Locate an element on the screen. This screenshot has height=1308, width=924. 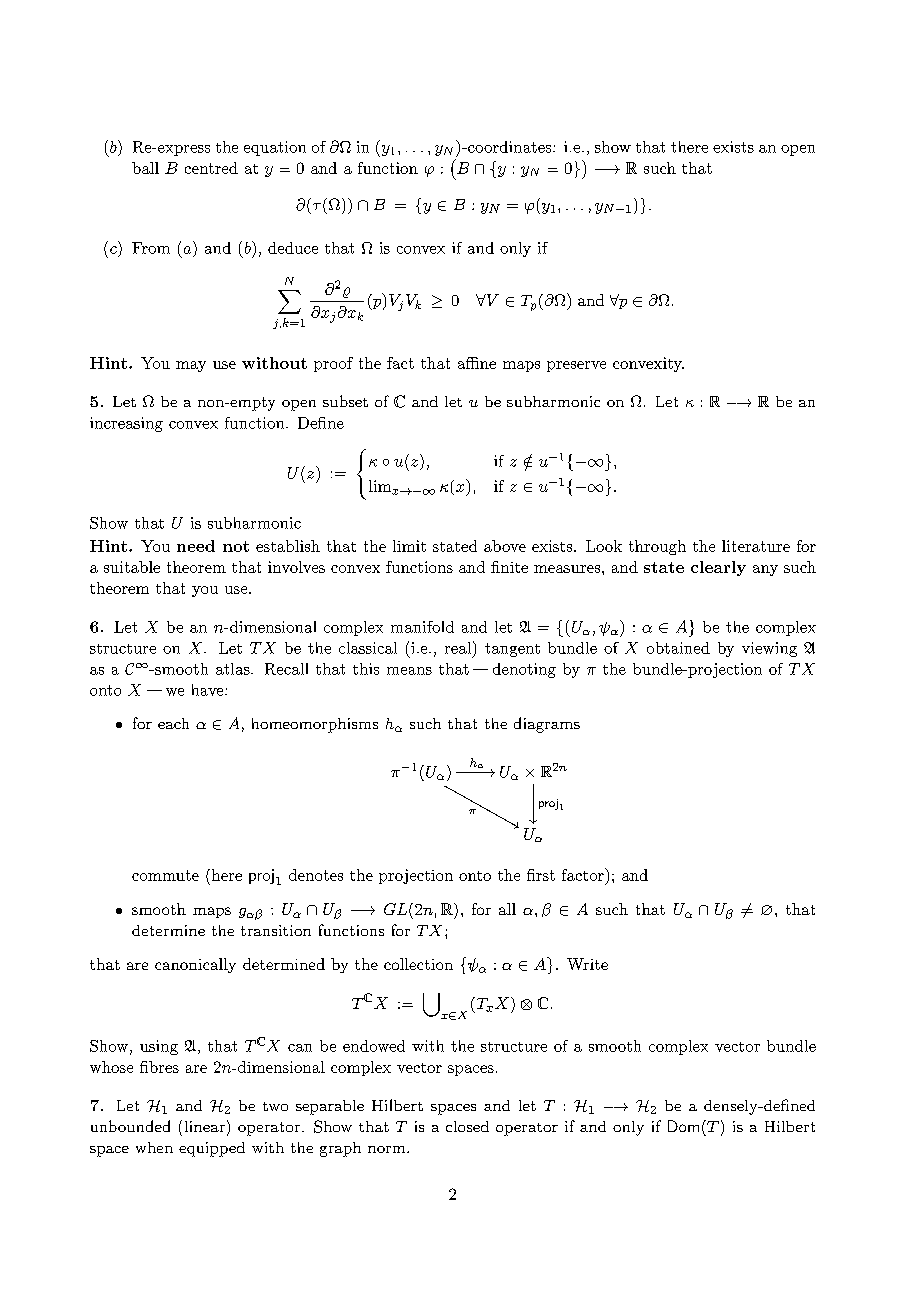
centred is located at coordinates (211, 168).
